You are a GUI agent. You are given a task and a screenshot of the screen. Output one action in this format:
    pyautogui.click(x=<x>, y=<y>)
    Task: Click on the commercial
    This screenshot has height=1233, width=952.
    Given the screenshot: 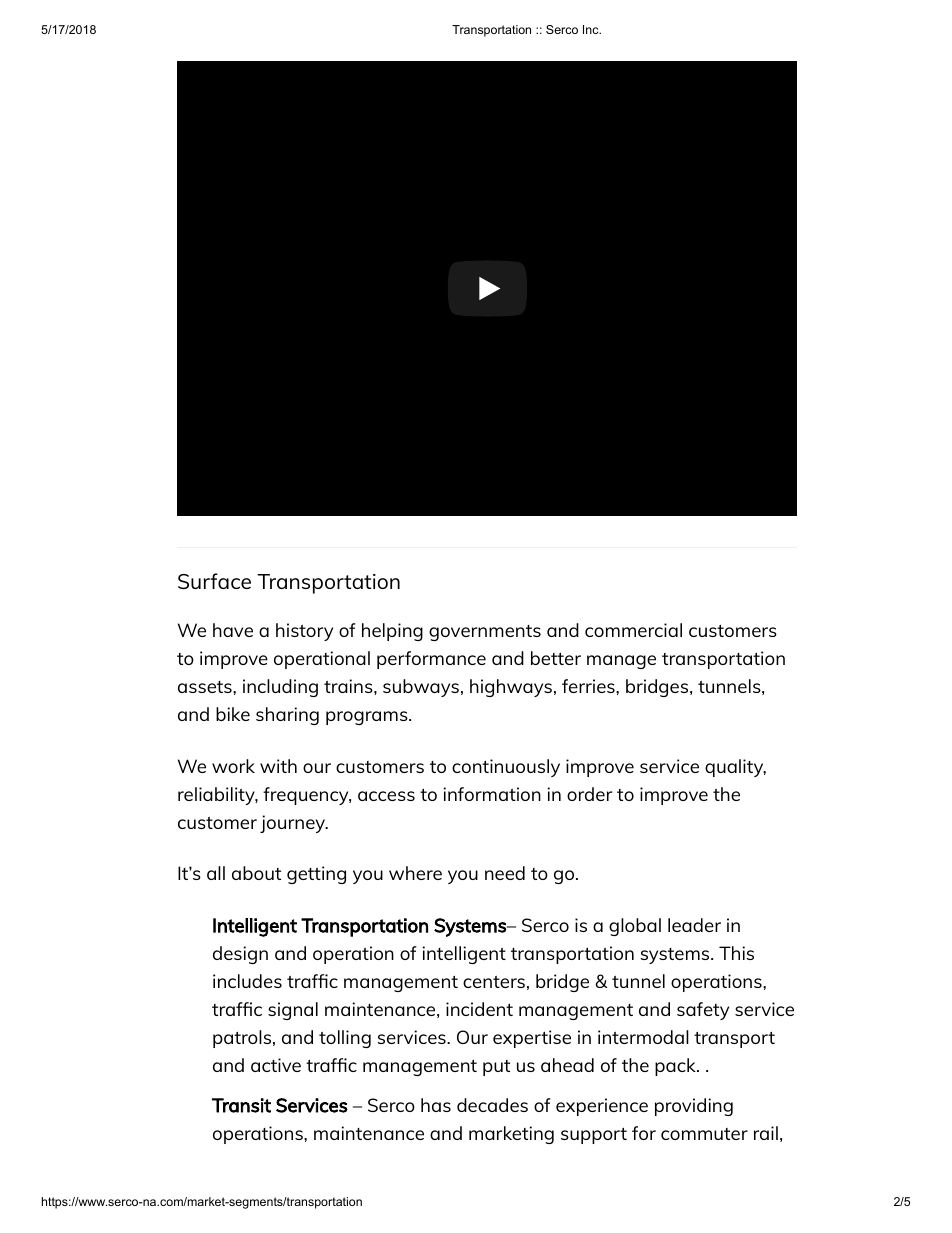 What is the action you would take?
    pyautogui.click(x=633, y=630)
